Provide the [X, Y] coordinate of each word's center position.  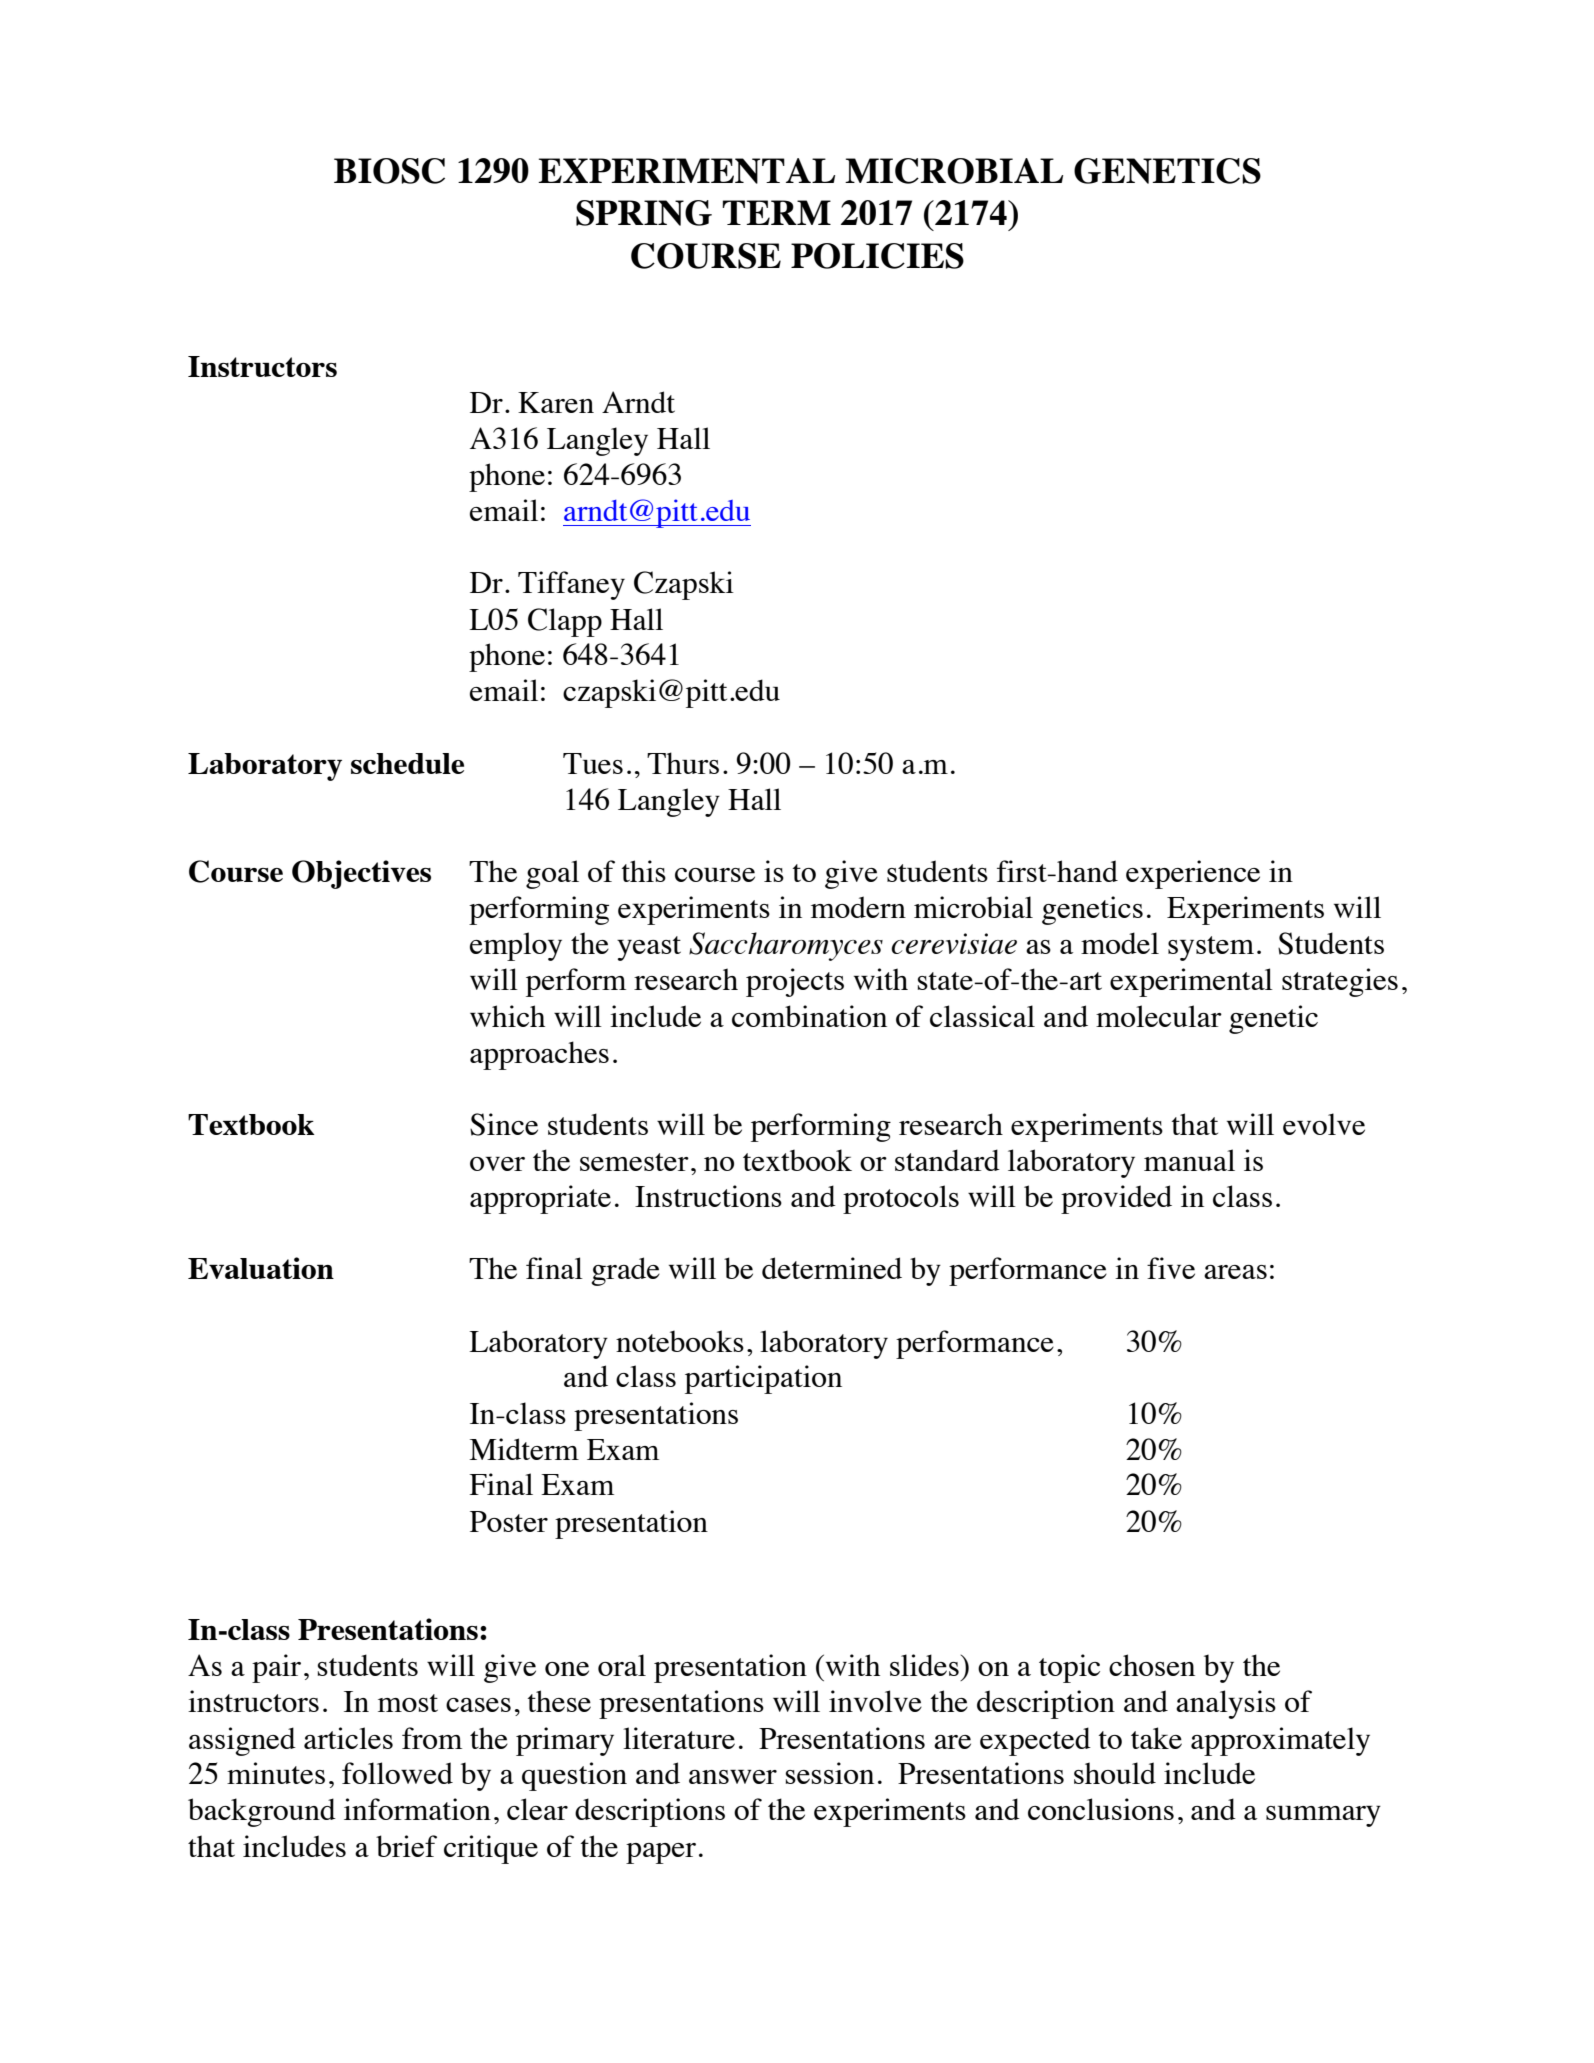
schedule [407, 763]
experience [1193, 874]
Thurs [683, 763]
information [417, 1809]
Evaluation [261, 1268]
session [830, 1773]
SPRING [644, 213]
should [1115, 1773]
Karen [556, 402]
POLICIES [877, 256]
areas [1235, 1272]
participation [763, 1379]
